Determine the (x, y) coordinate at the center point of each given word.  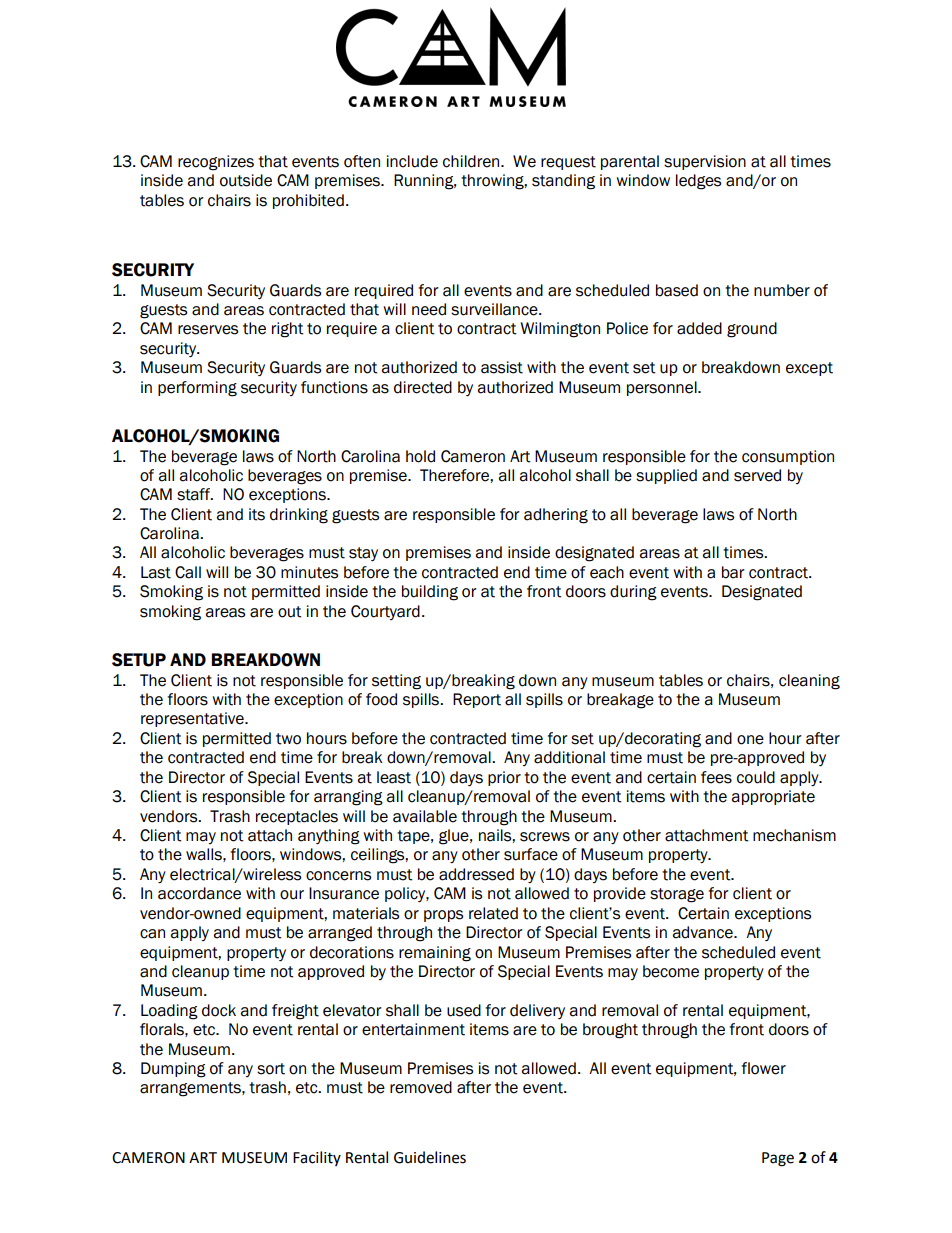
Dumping (173, 1070)
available (425, 816)
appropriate (773, 797)
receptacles (297, 817)
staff (195, 494)
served (757, 475)
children (472, 161)
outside (246, 180)
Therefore (455, 475)
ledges (698, 182)
